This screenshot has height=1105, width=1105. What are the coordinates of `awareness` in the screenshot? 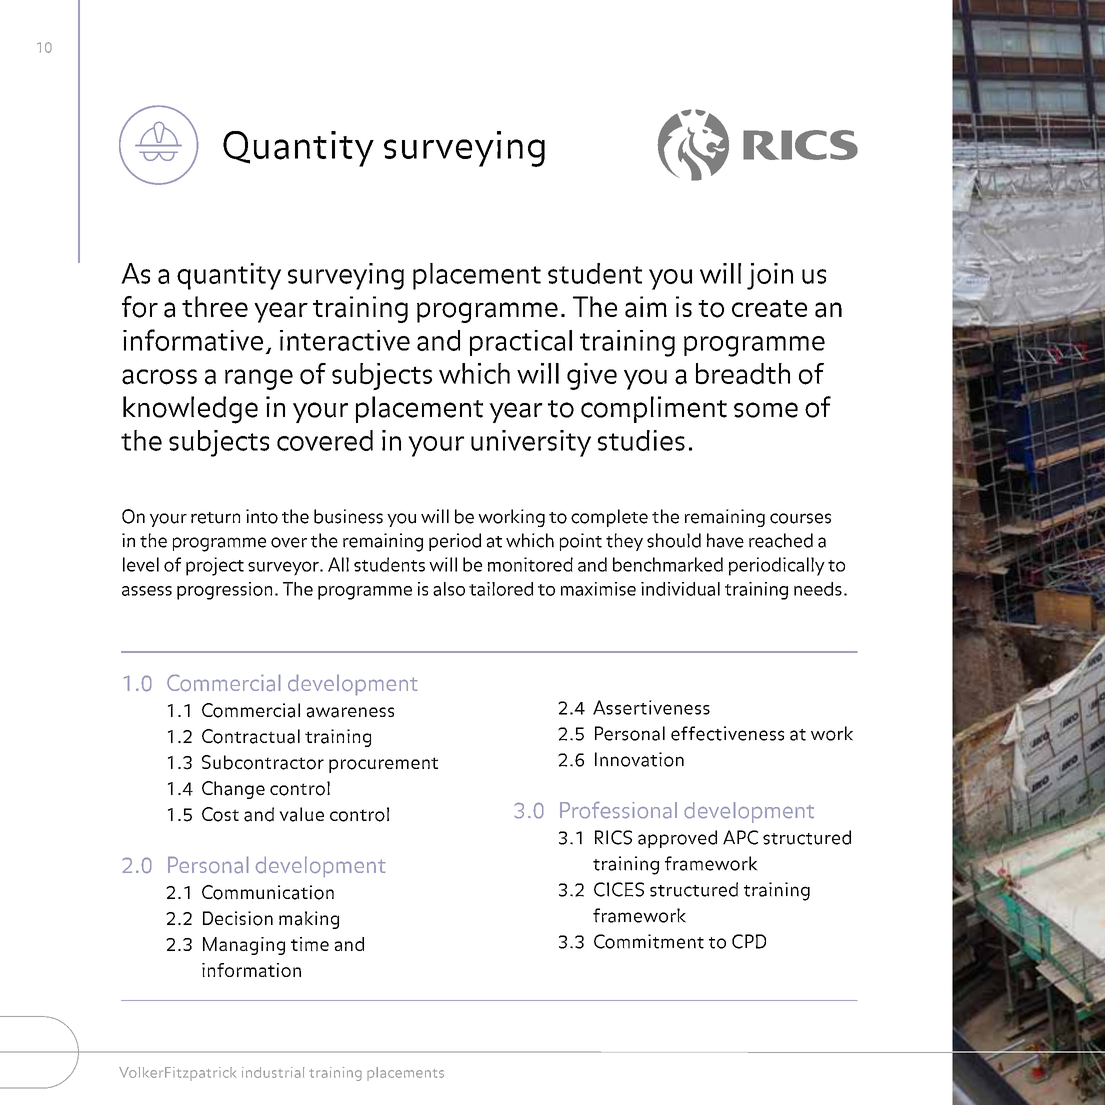 It's located at (350, 712).
